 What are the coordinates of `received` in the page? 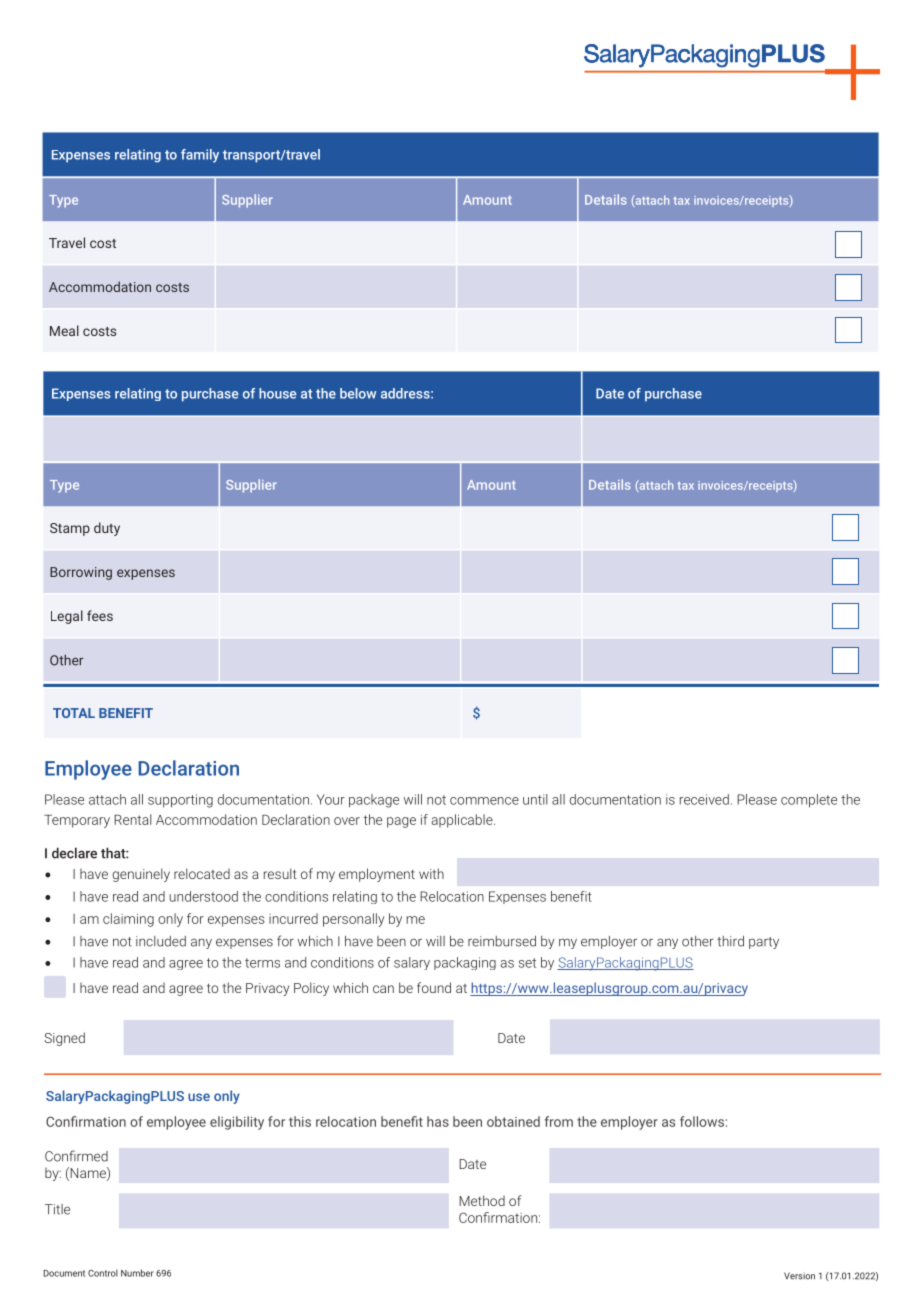 It's located at (704, 799).
